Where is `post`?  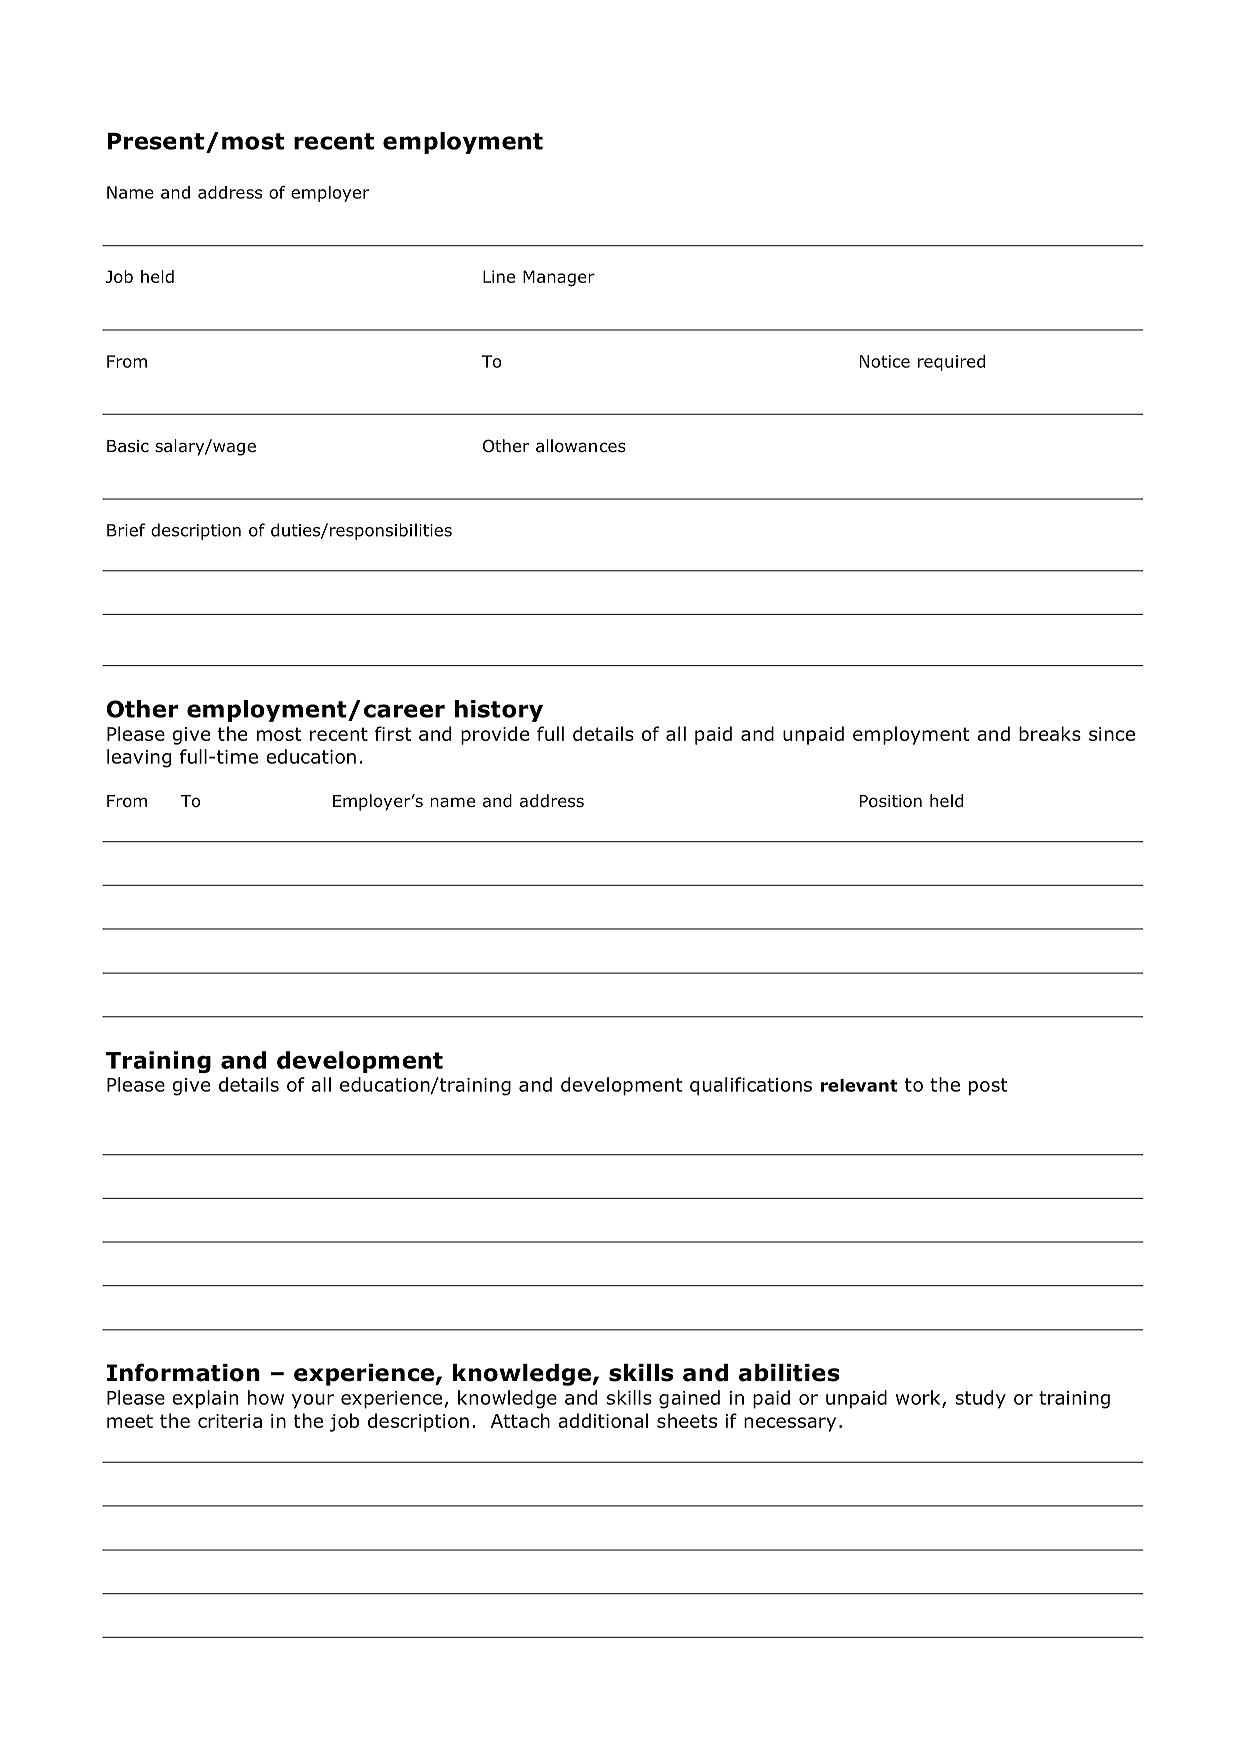 post is located at coordinates (988, 1087).
